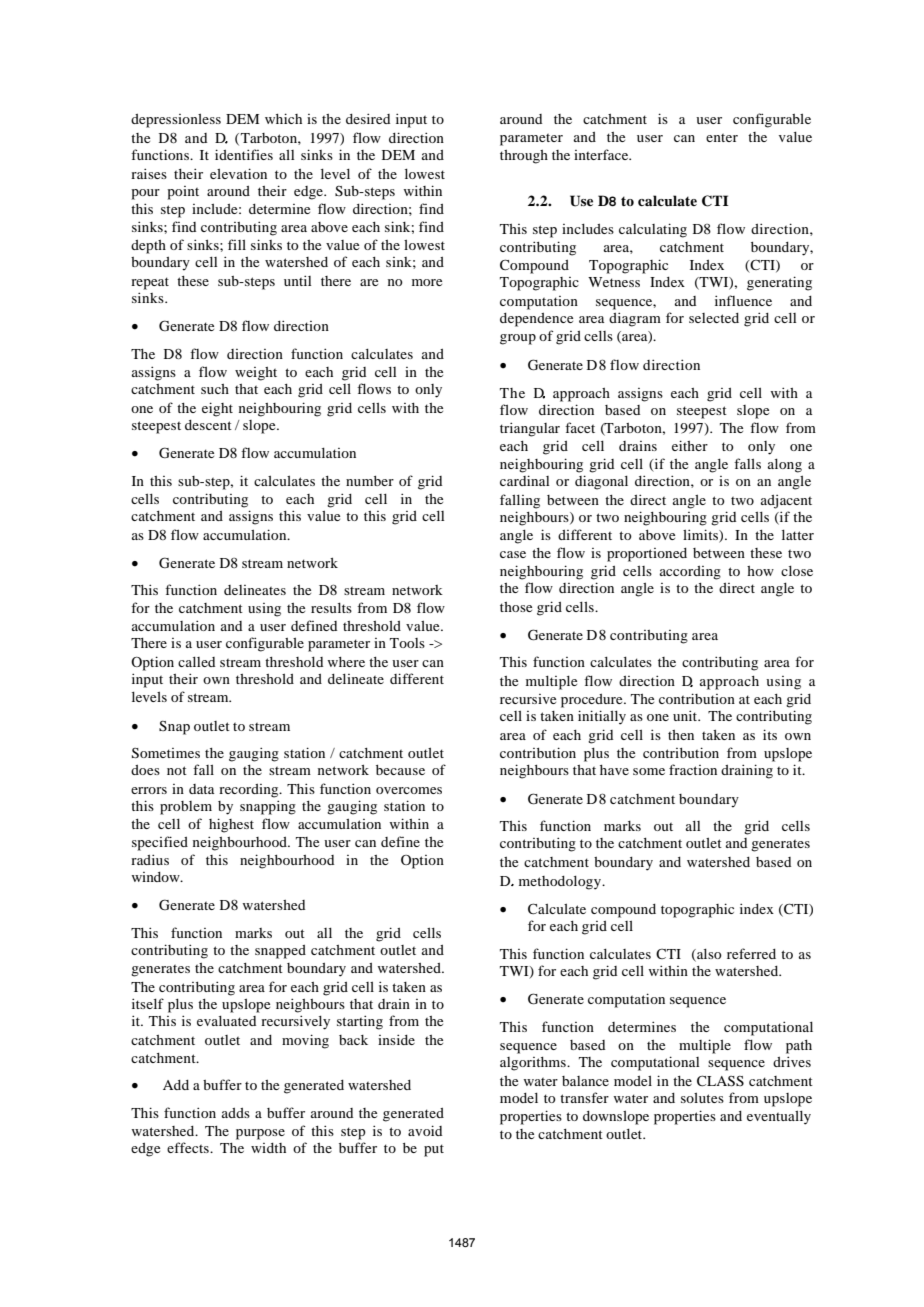 This image has height=1307, width=924. Describe the element at coordinates (561, 883) in the image. I see `methodology` at that location.
